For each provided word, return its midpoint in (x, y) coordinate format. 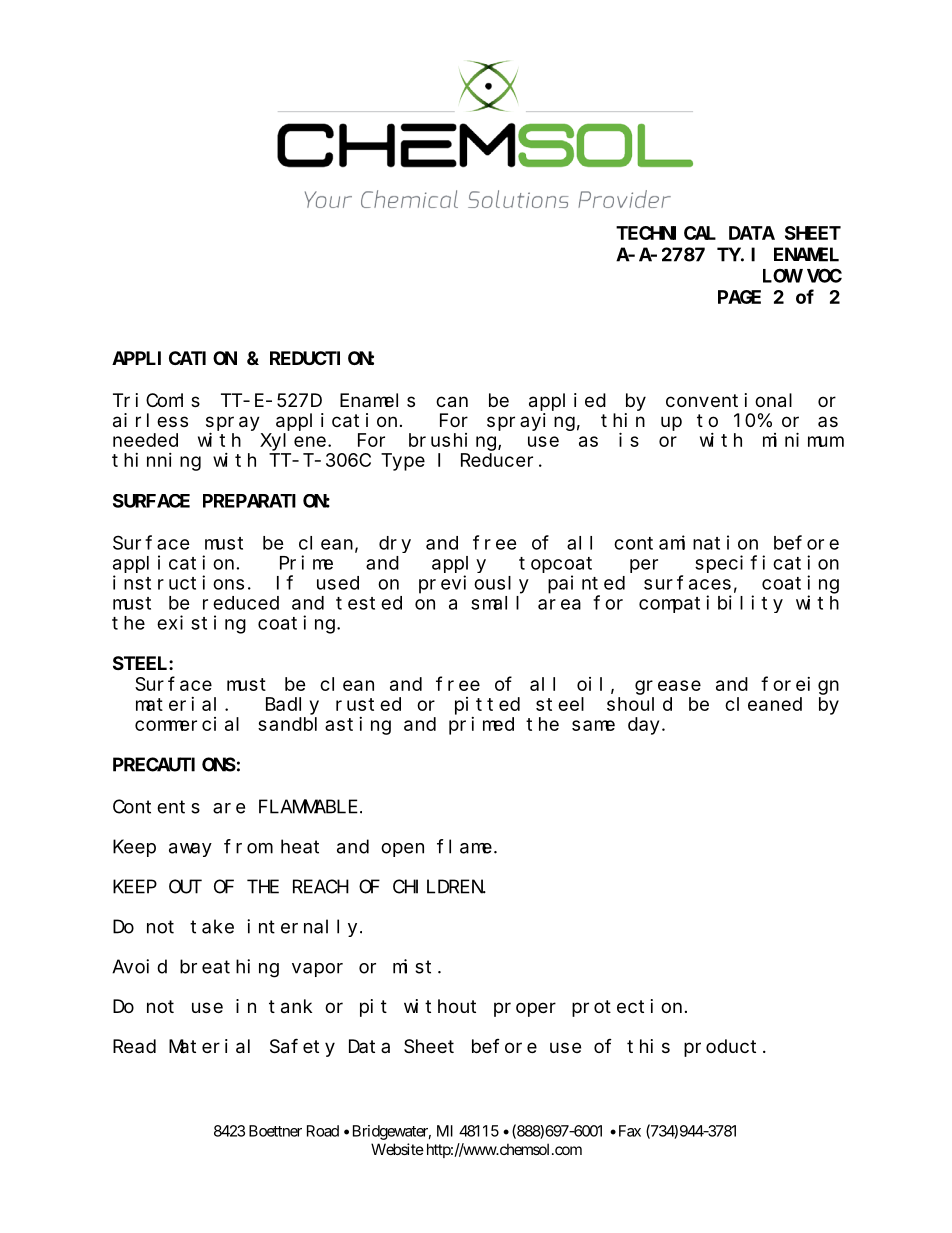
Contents (156, 807)
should (639, 704)
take (212, 926)
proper (525, 1009)
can (452, 402)
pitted (487, 706)
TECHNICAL (666, 233)
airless (150, 420)
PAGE (739, 297)
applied (567, 402)
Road (323, 1131)
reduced (241, 603)
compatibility (711, 604)
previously (474, 584)
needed (145, 440)
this (648, 1046)
